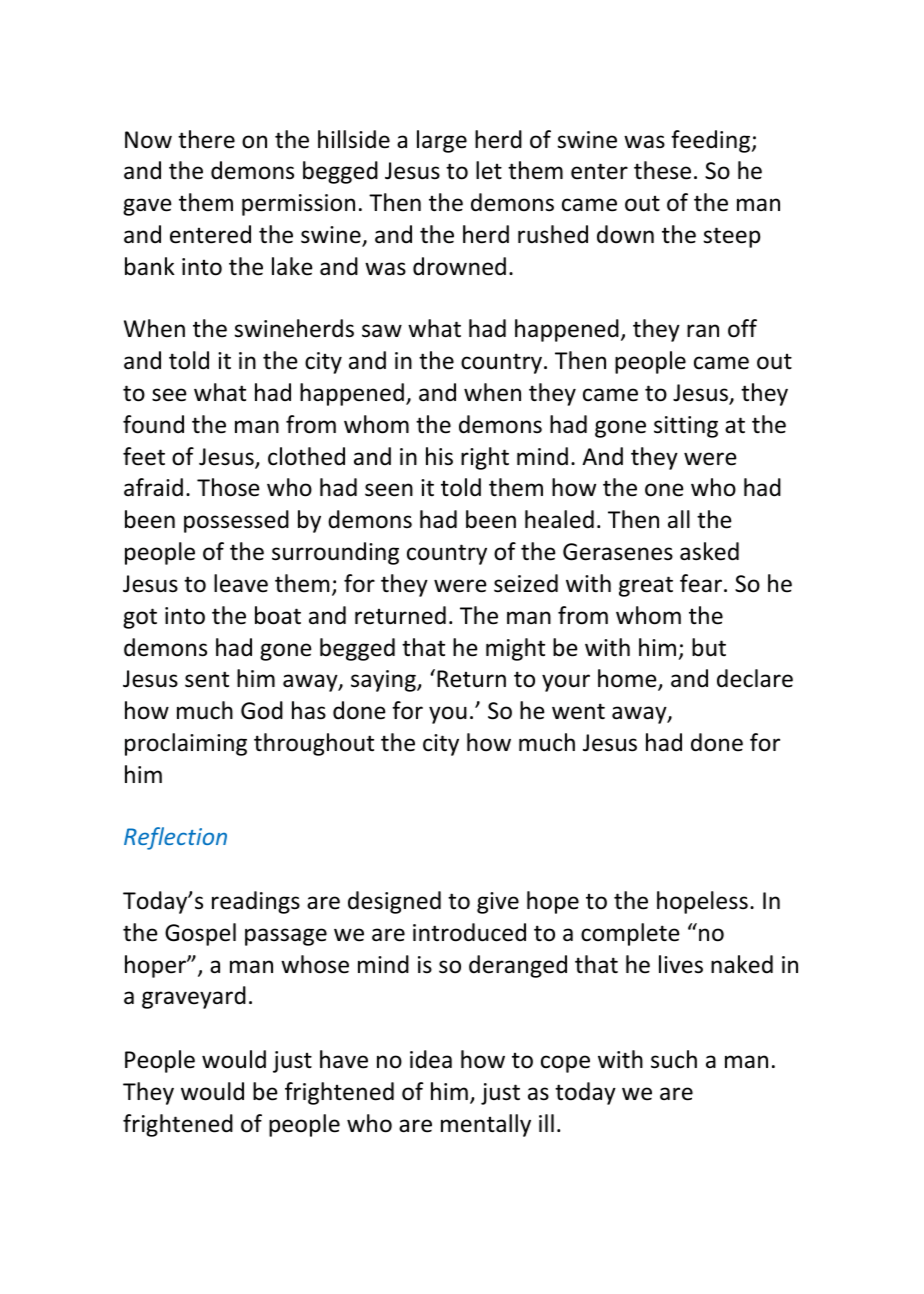  What do you see at coordinates (662, 170) in the screenshot?
I see `these` at bounding box center [662, 170].
